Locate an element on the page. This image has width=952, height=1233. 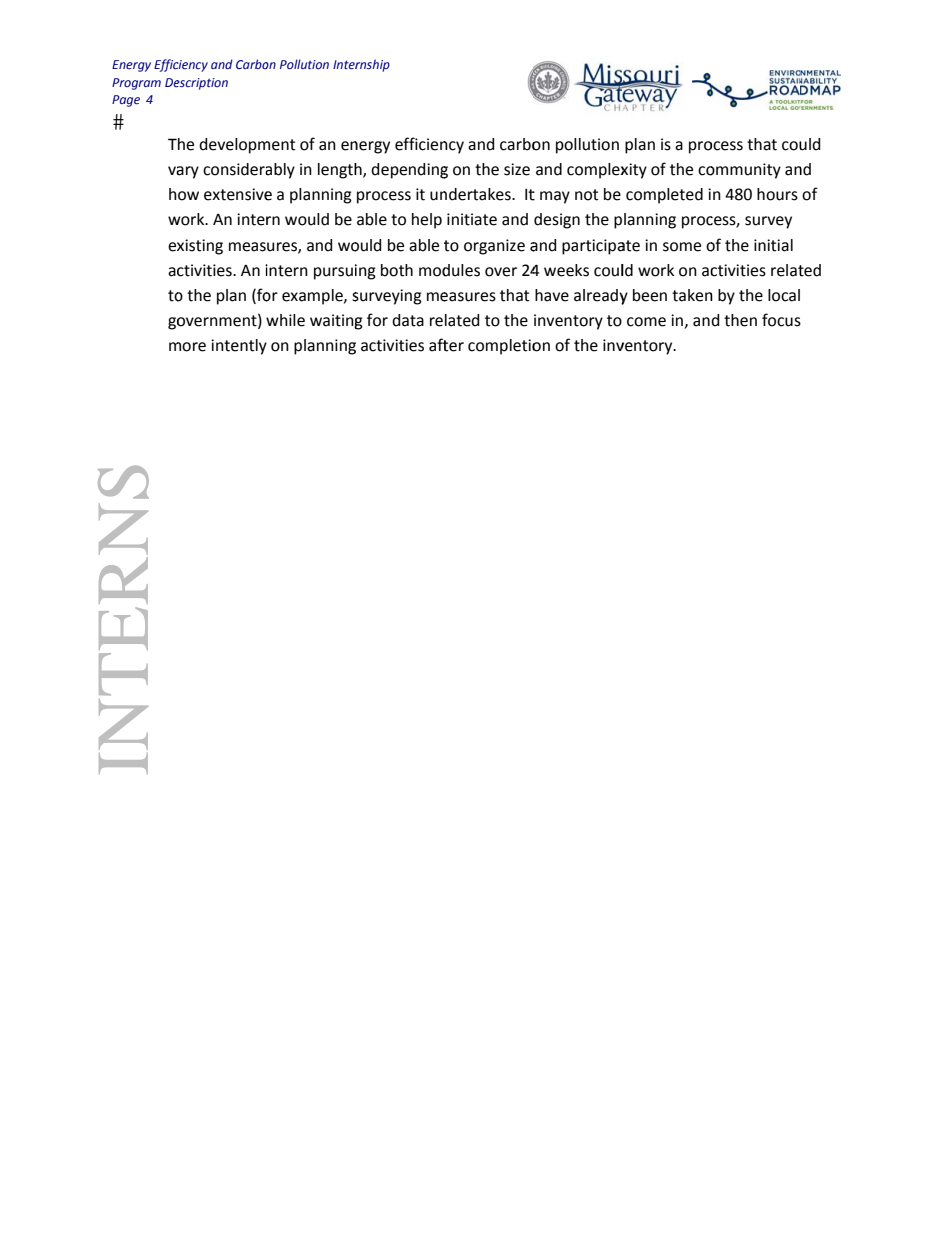
complex is located at coordinates (598, 171).
